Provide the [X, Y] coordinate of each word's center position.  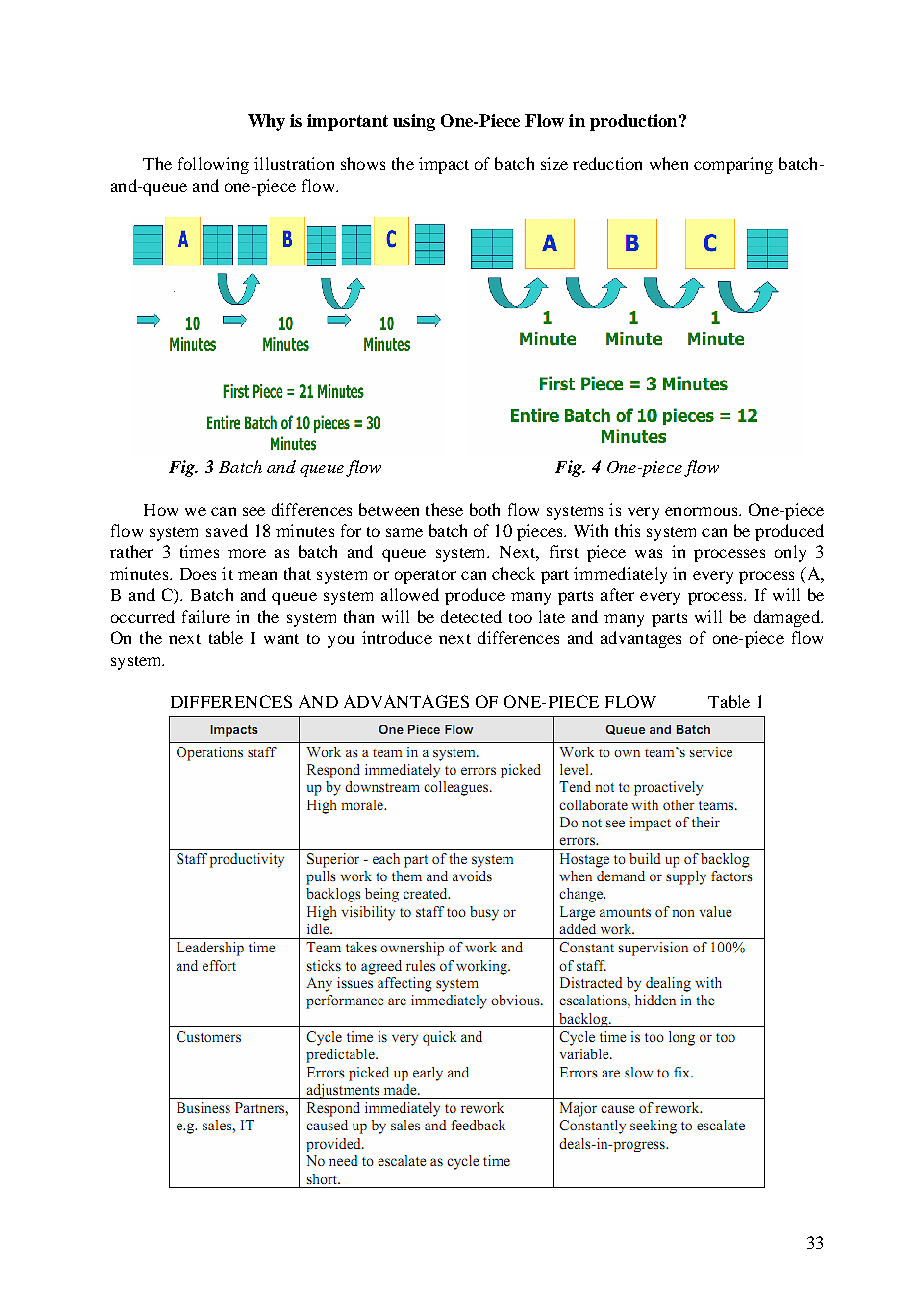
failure [206, 616]
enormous [702, 511]
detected [471, 616]
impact [444, 165]
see [254, 511]
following [213, 165]
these [444, 509]
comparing [733, 165]
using [414, 122]
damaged [788, 618]
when [669, 163]
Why [266, 122]
